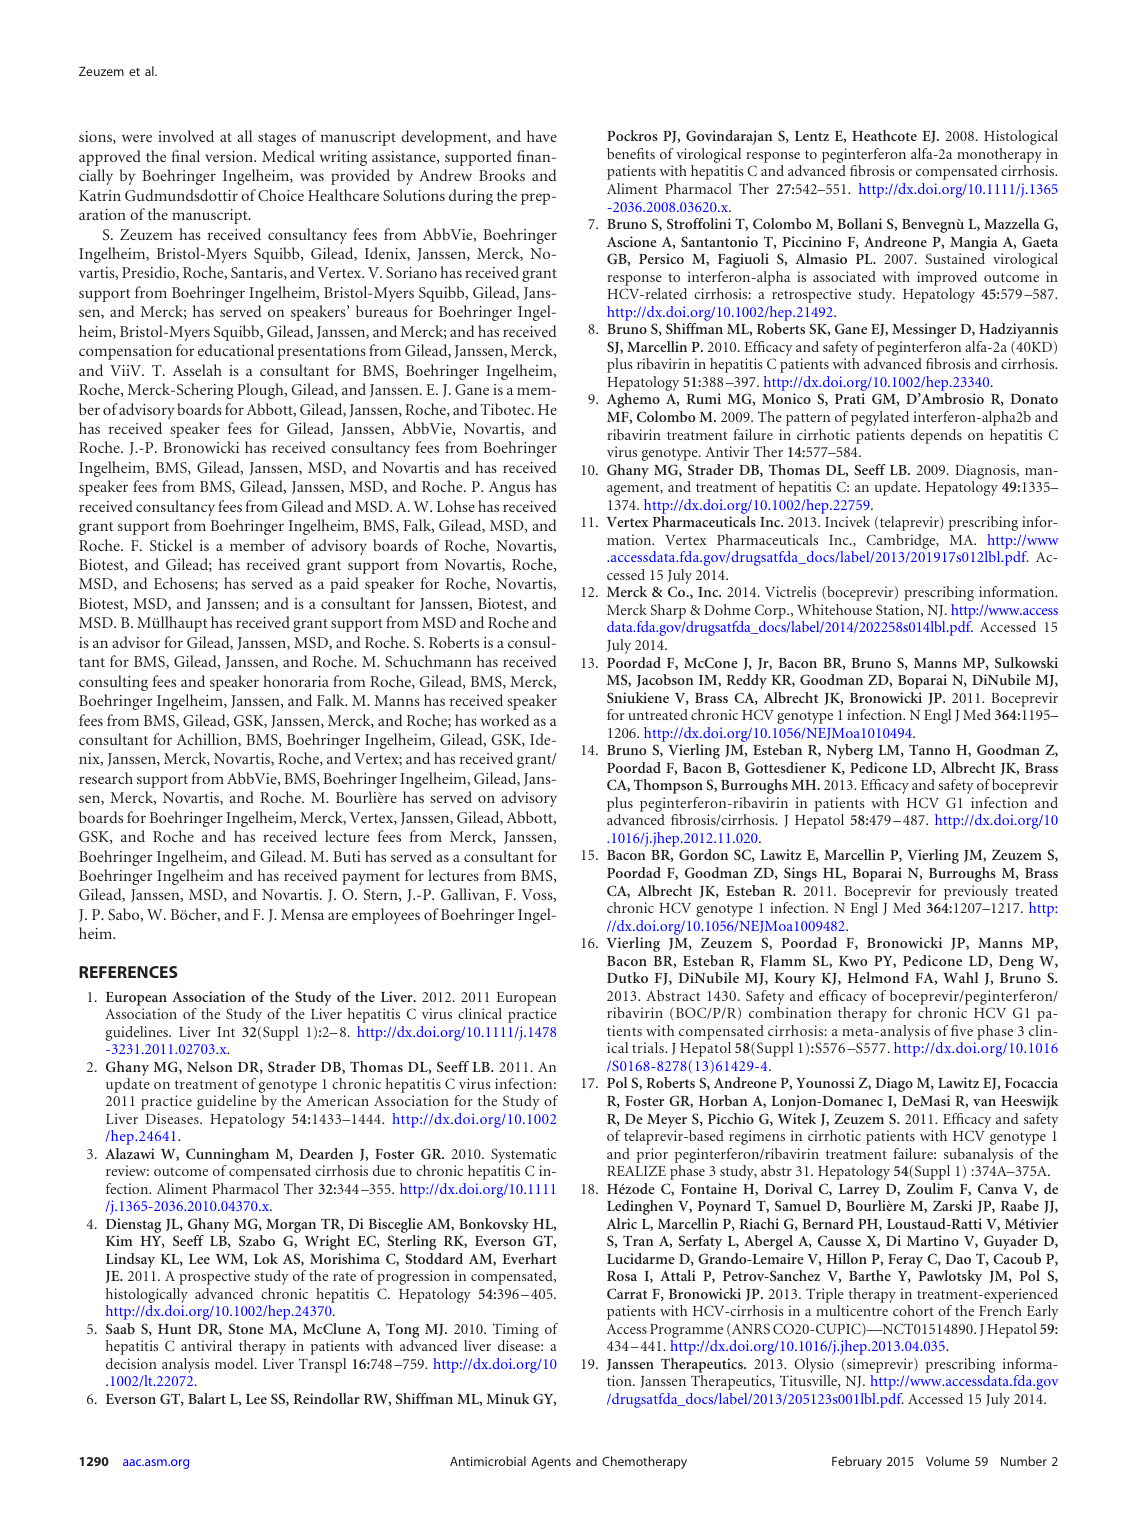  I want to click on member, so click(257, 545).
